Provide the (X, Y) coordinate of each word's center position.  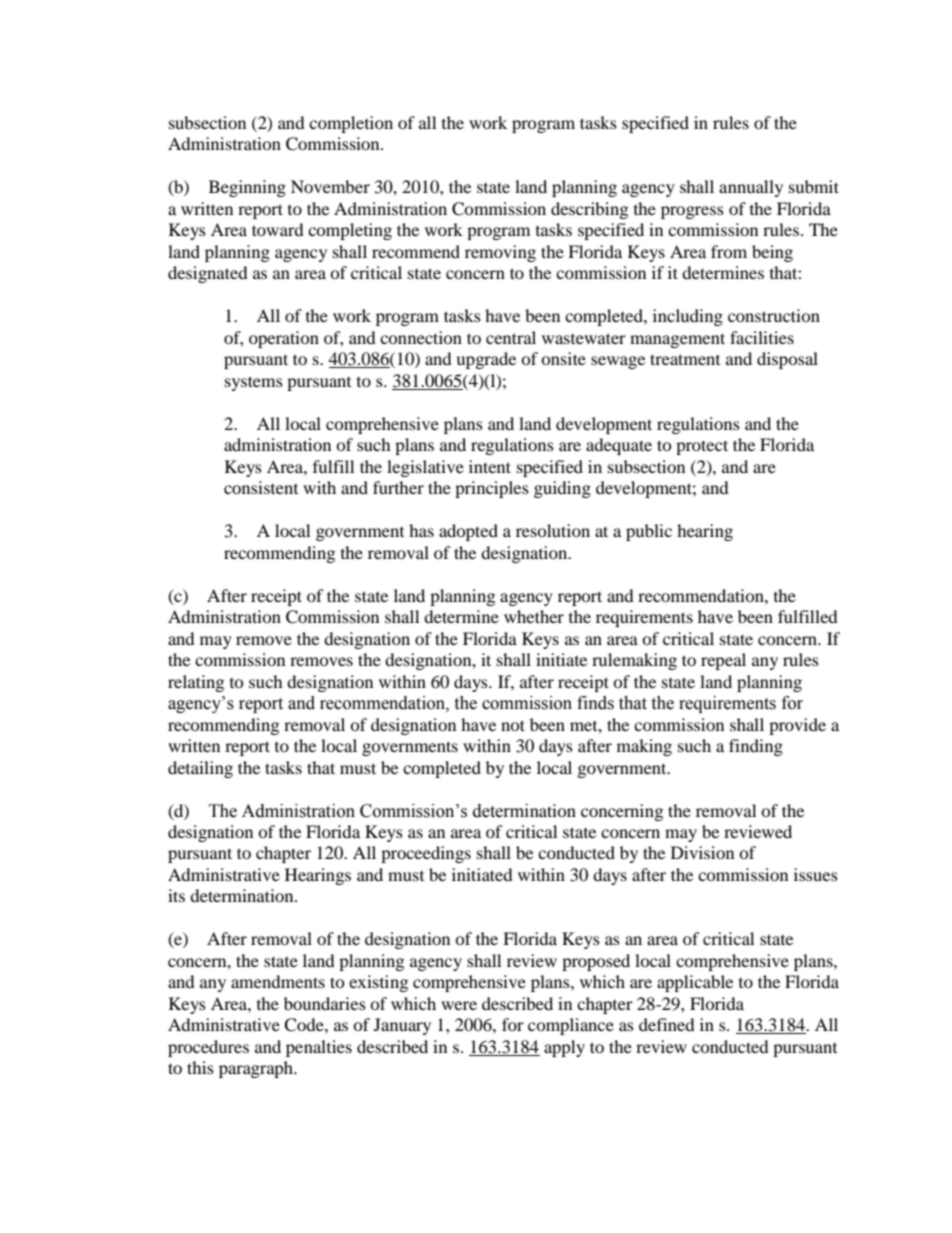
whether (534, 616)
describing (589, 210)
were (459, 1005)
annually (751, 188)
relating (196, 683)
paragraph (257, 1069)
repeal (723, 661)
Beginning (247, 188)
